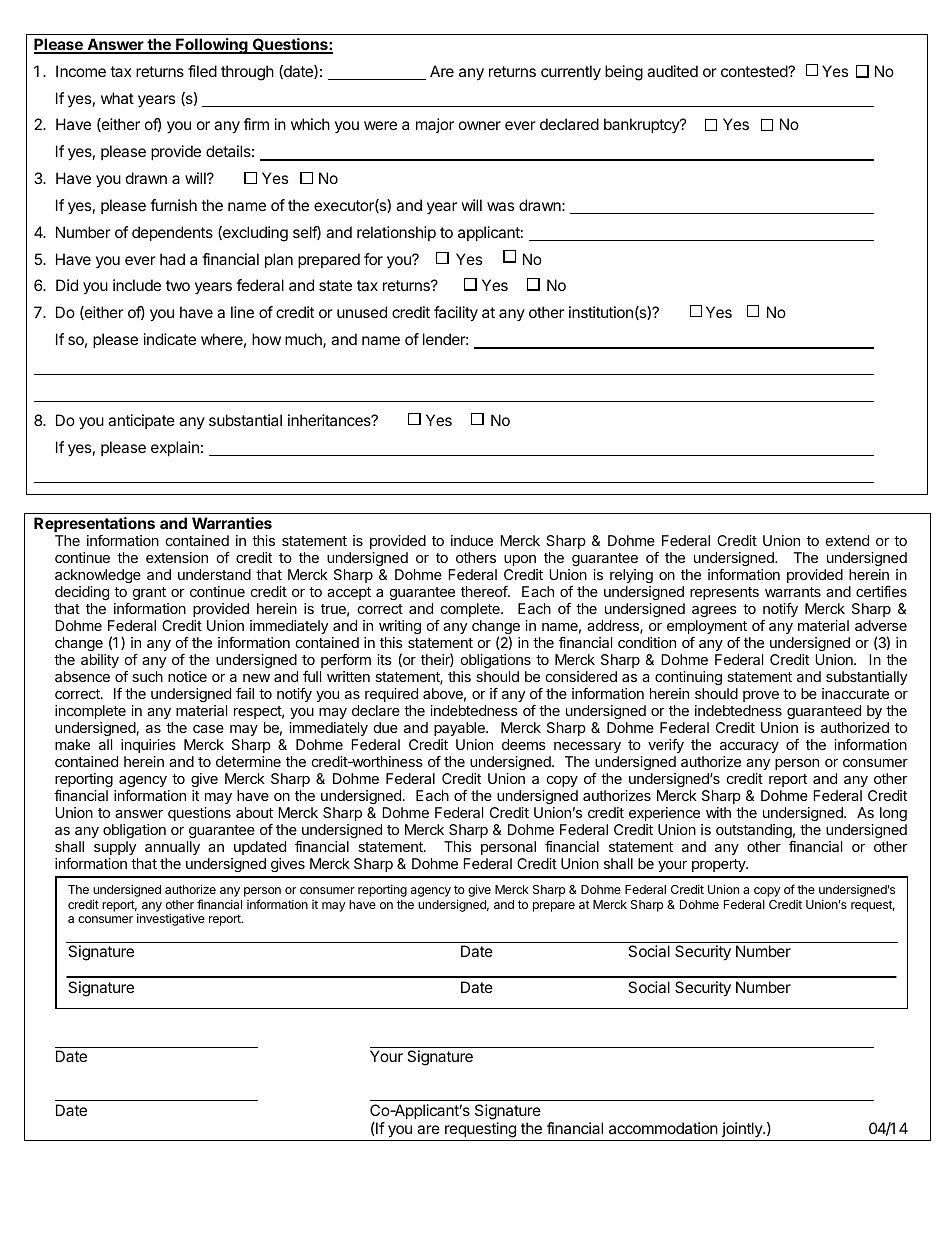 The height and width of the image is (1233, 952). I want to click on indicate, so click(170, 339).
